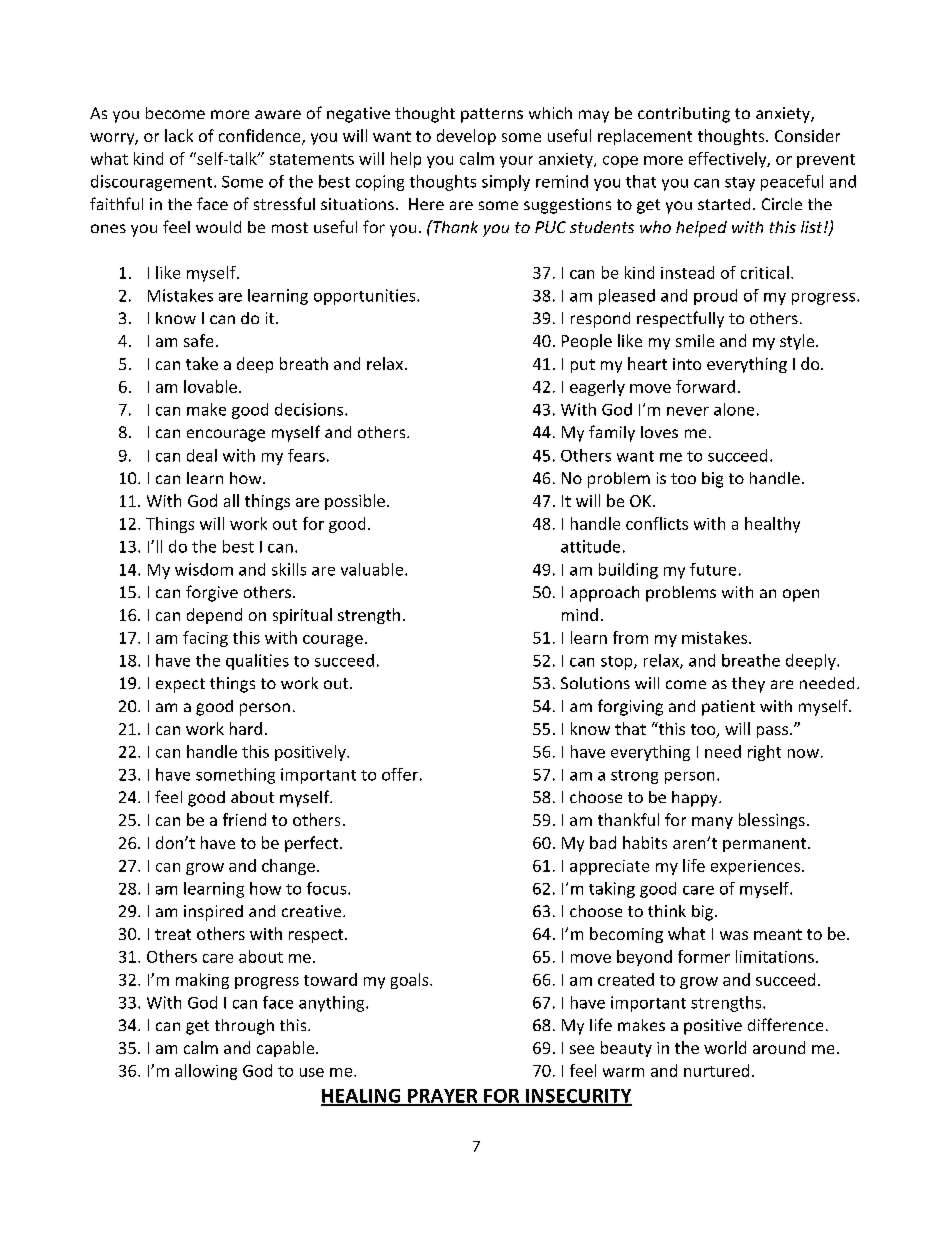 The width and height of the image is (952, 1233). Describe the element at coordinates (179, 135) in the image. I see `lack` at that location.
